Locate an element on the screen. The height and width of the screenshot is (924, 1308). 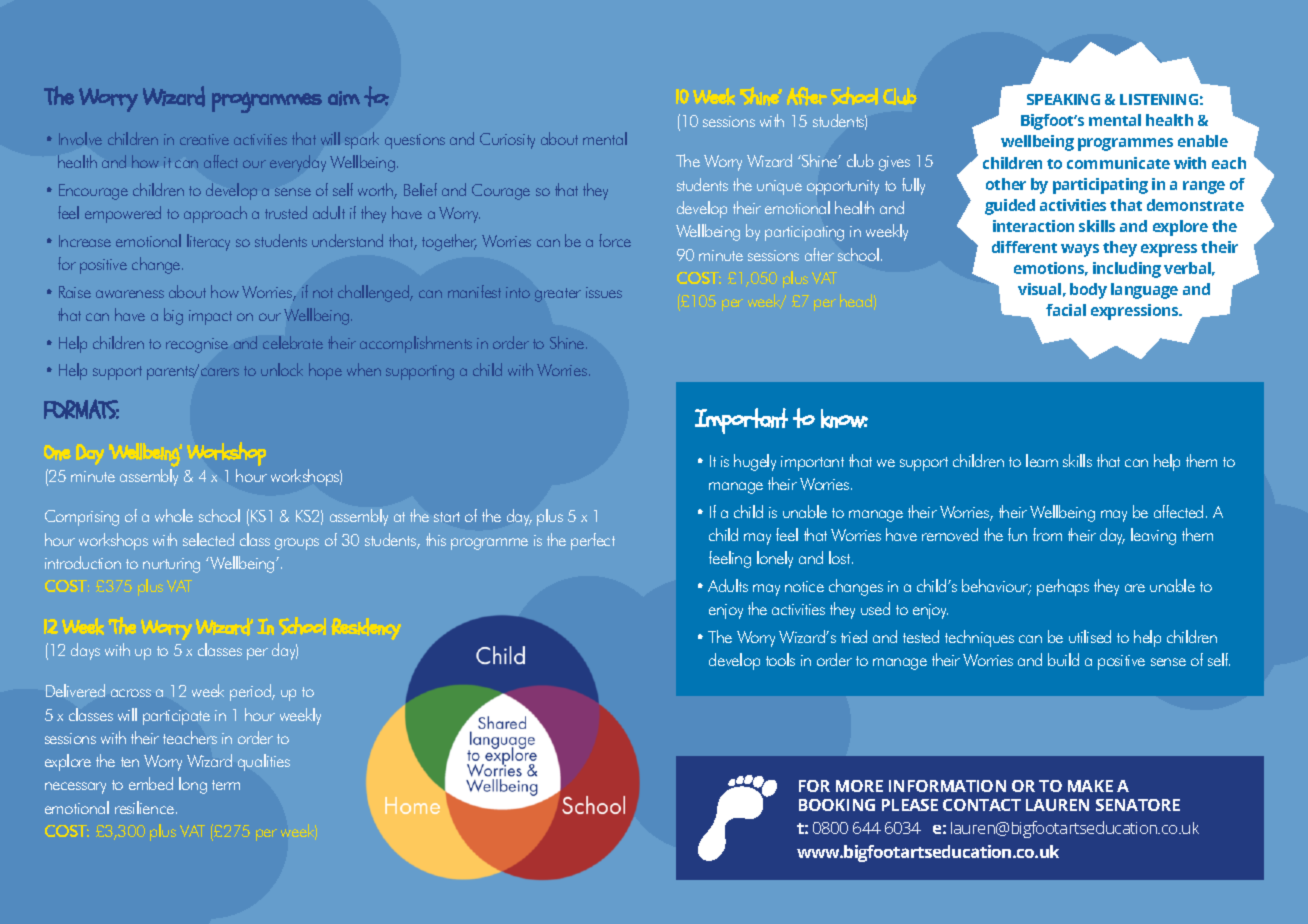
facial is located at coordinates (1066, 310).
